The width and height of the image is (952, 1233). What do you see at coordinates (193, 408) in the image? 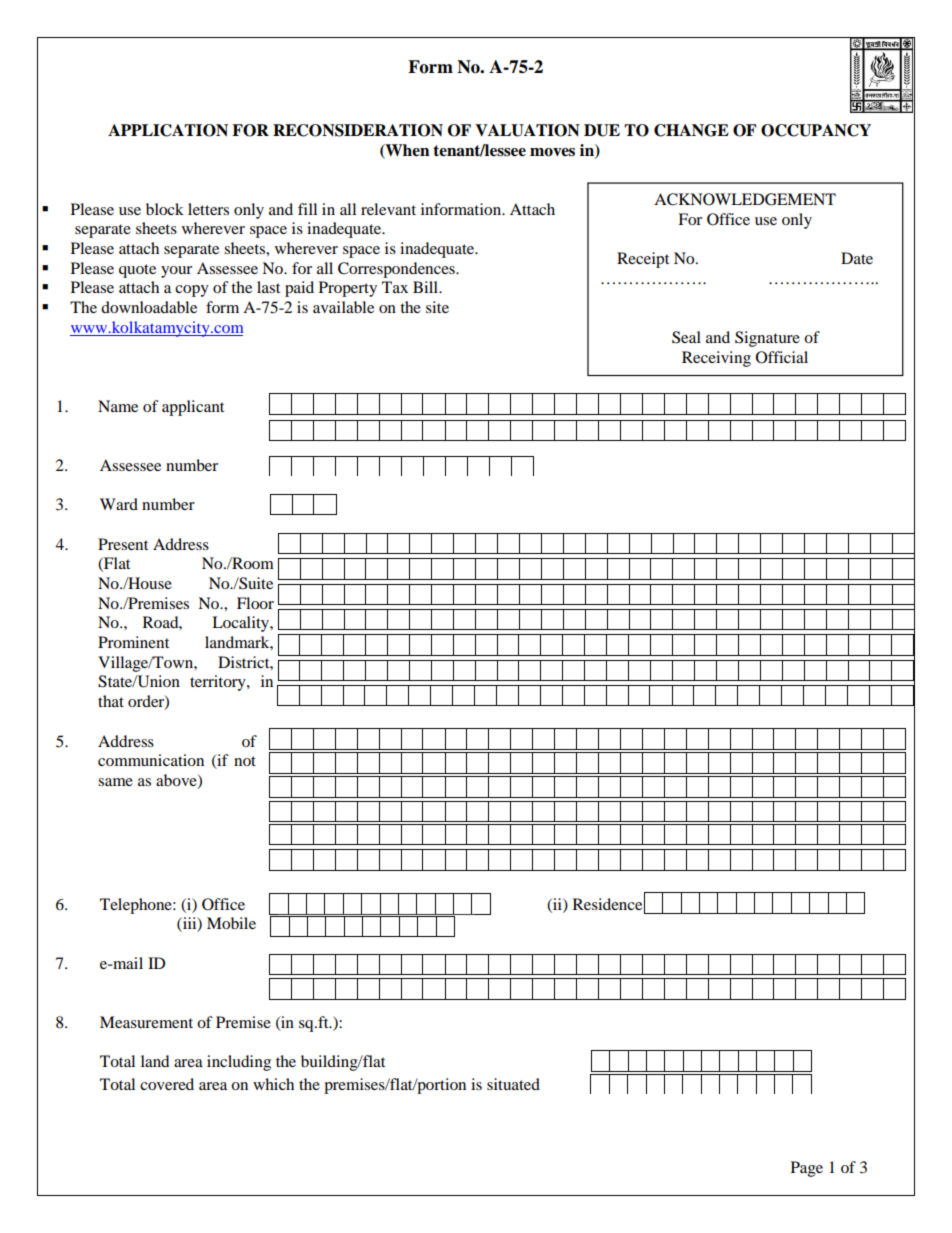
I see `applicant` at bounding box center [193, 408].
